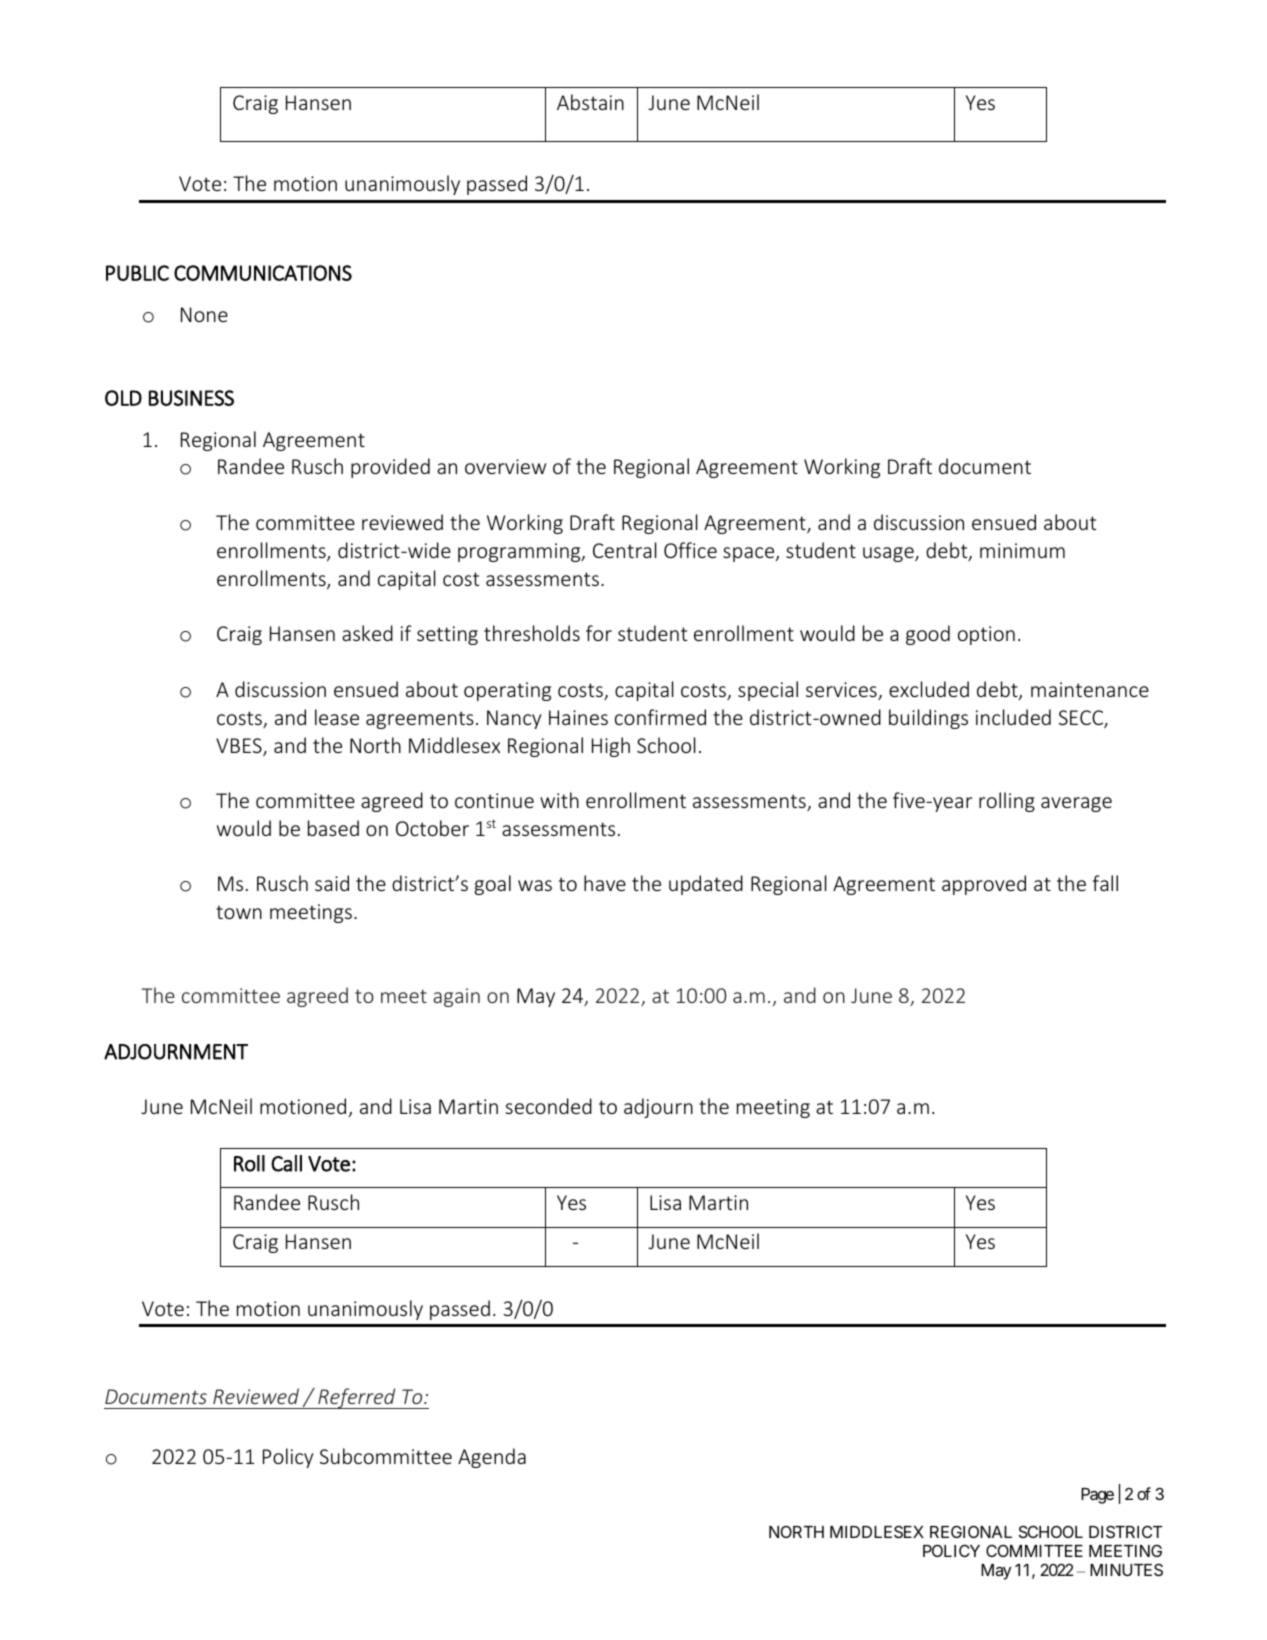 The image size is (1267, 1640). Describe the element at coordinates (605, 883) in the image. I see `have` at that location.
